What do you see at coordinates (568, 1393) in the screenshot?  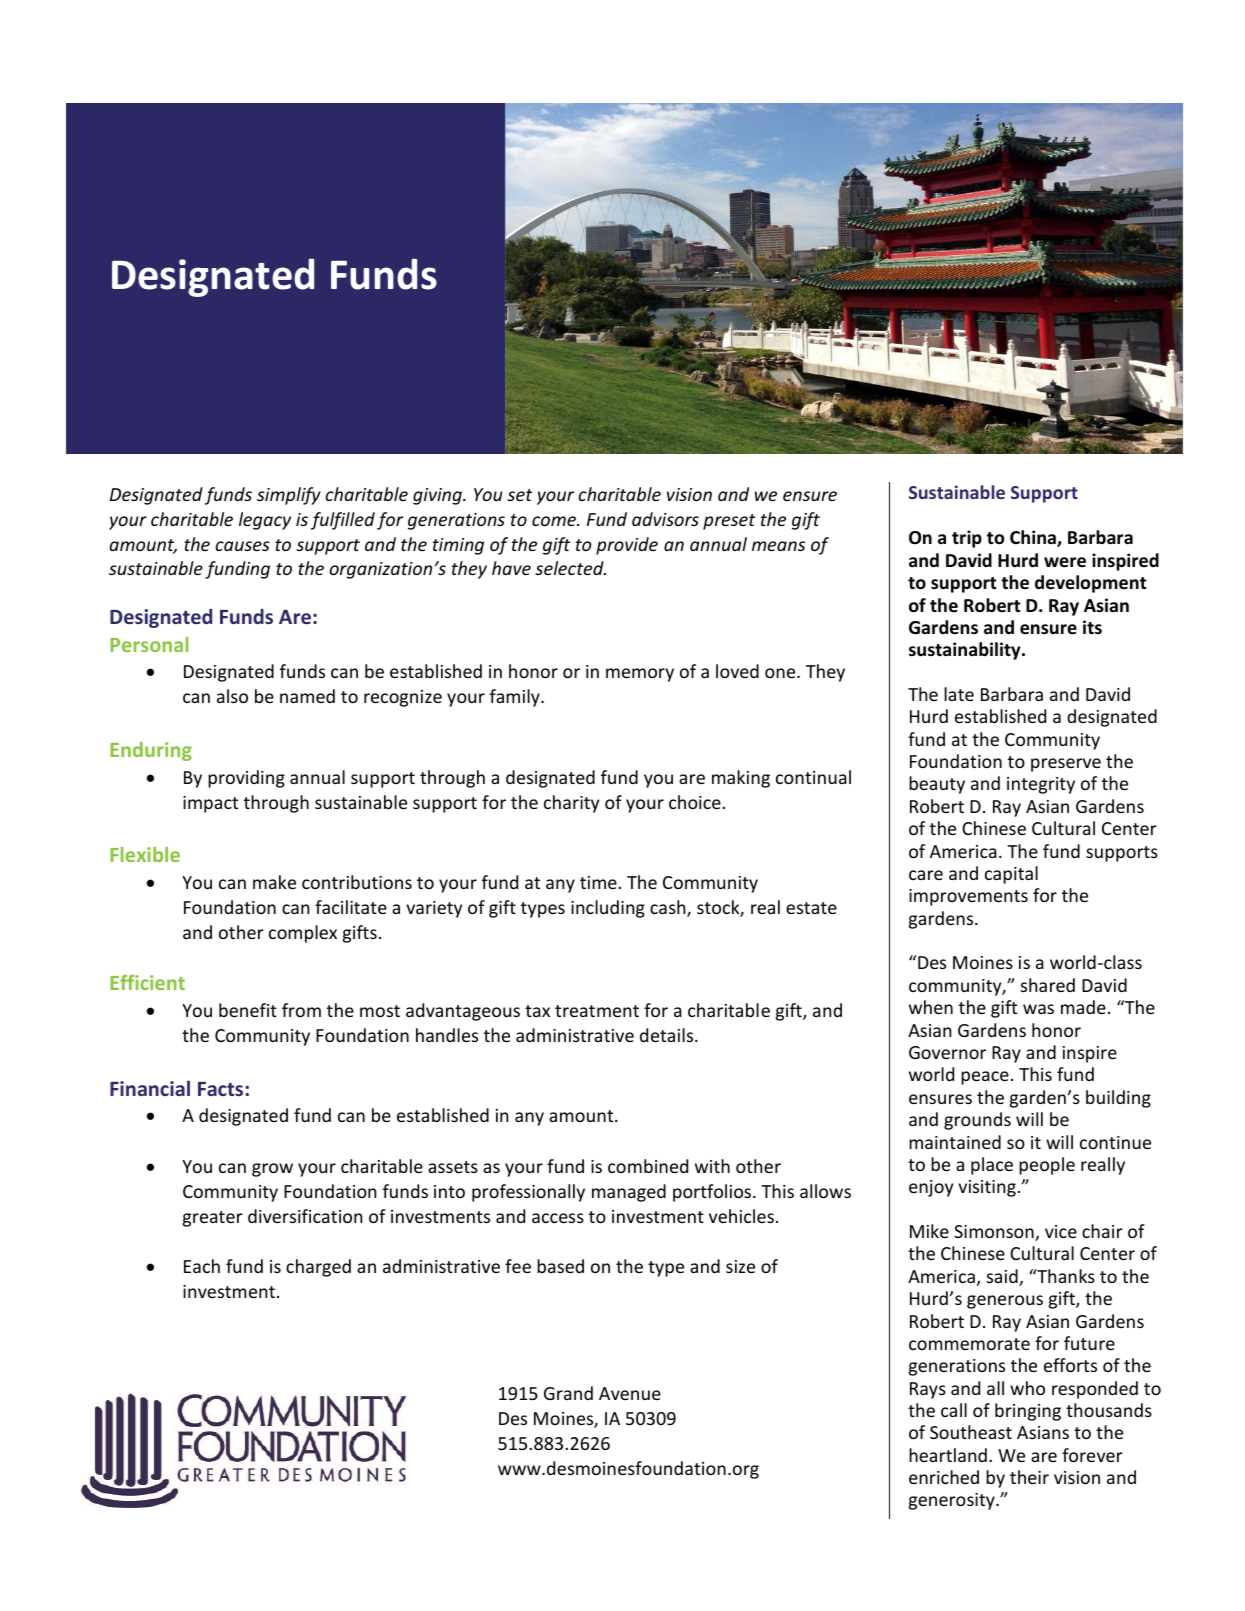 I see `Grand` at bounding box center [568, 1393].
